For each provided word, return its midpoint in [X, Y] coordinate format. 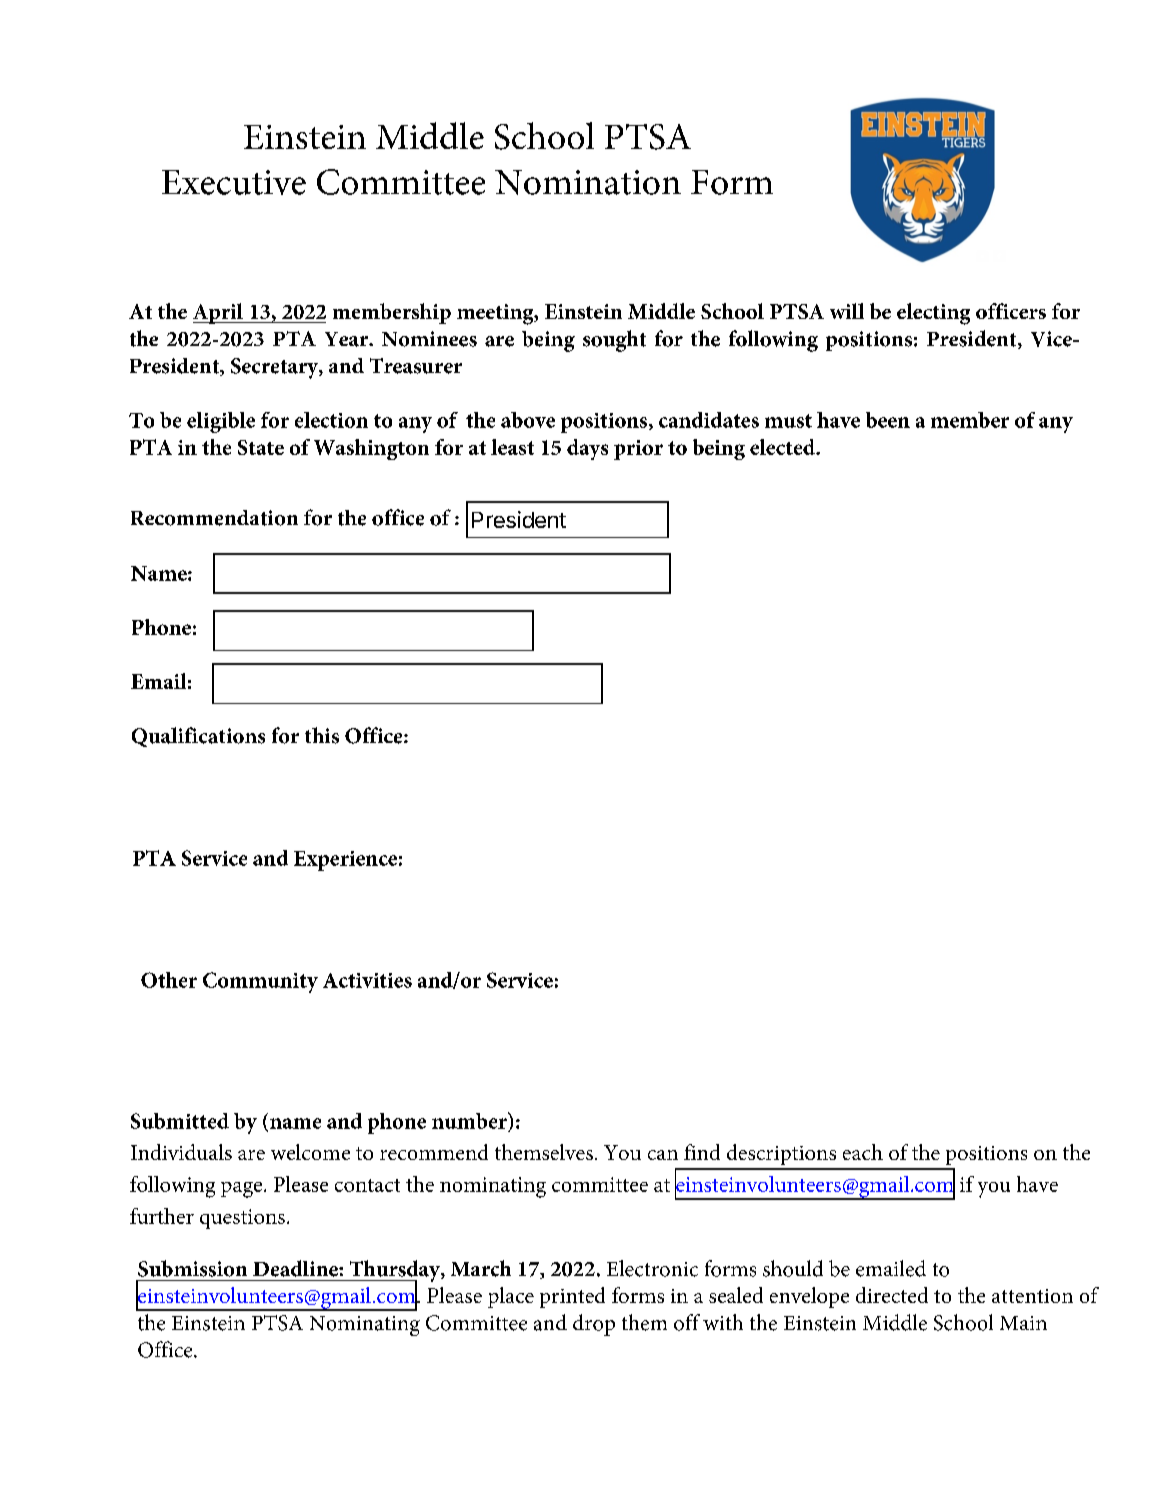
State [261, 447]
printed [572, 1297]
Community [260, 982]
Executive [234, 182]
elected [783, 447]
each [863, 1152]
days [587, 449]
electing [933, 314]
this [322, 735]
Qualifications [198, 737]
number [470, 1120]
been [888, 420]
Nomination [588, 182]
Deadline [296, 1268]
